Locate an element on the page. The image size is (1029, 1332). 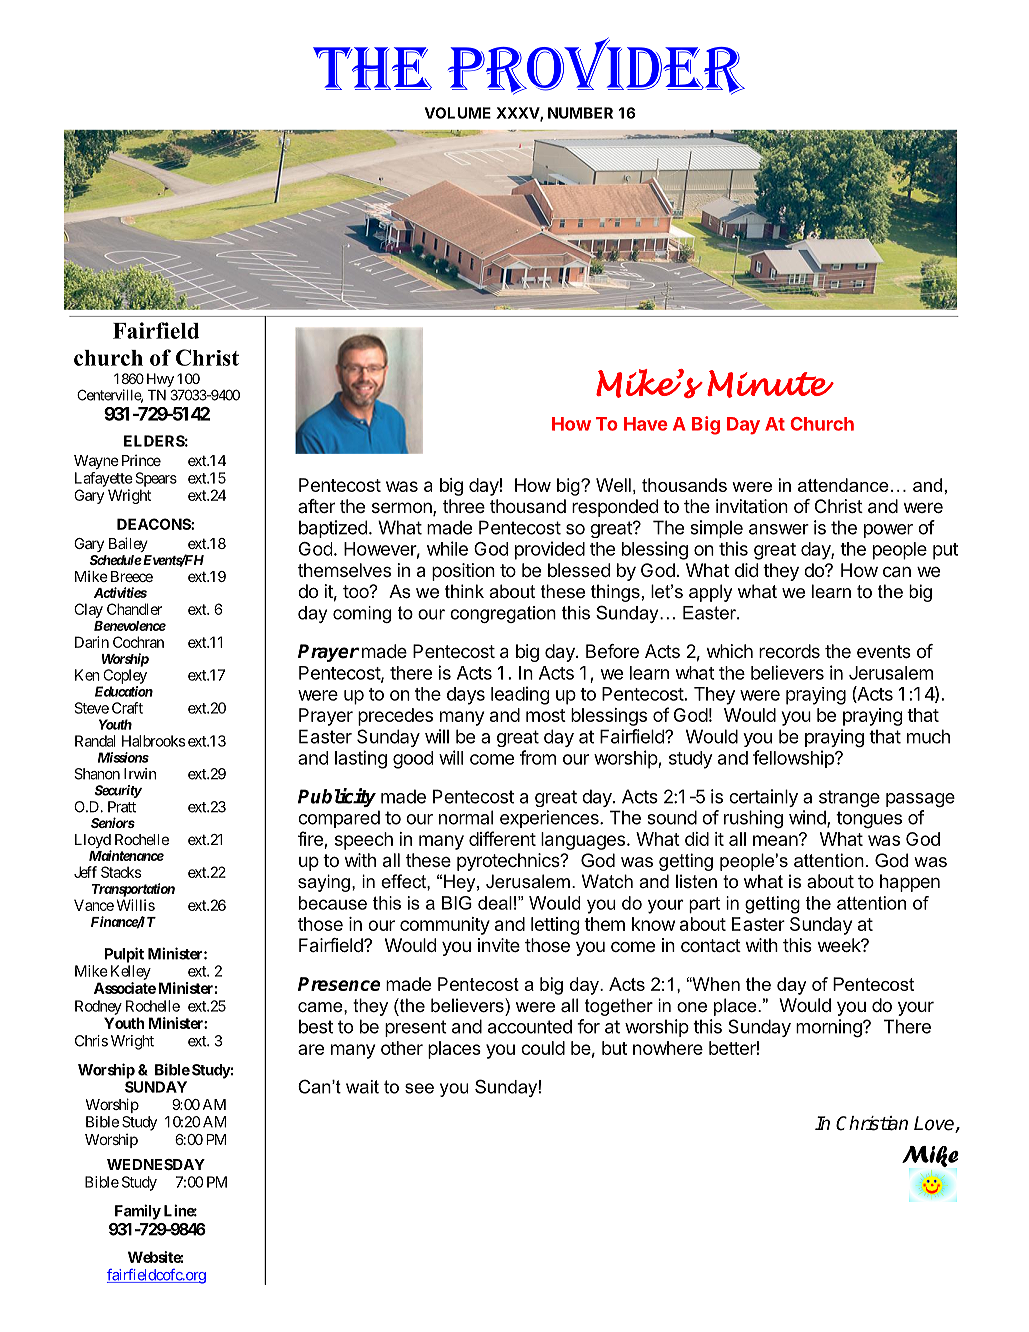
VOLUME is located at coordinates (458, 113).
